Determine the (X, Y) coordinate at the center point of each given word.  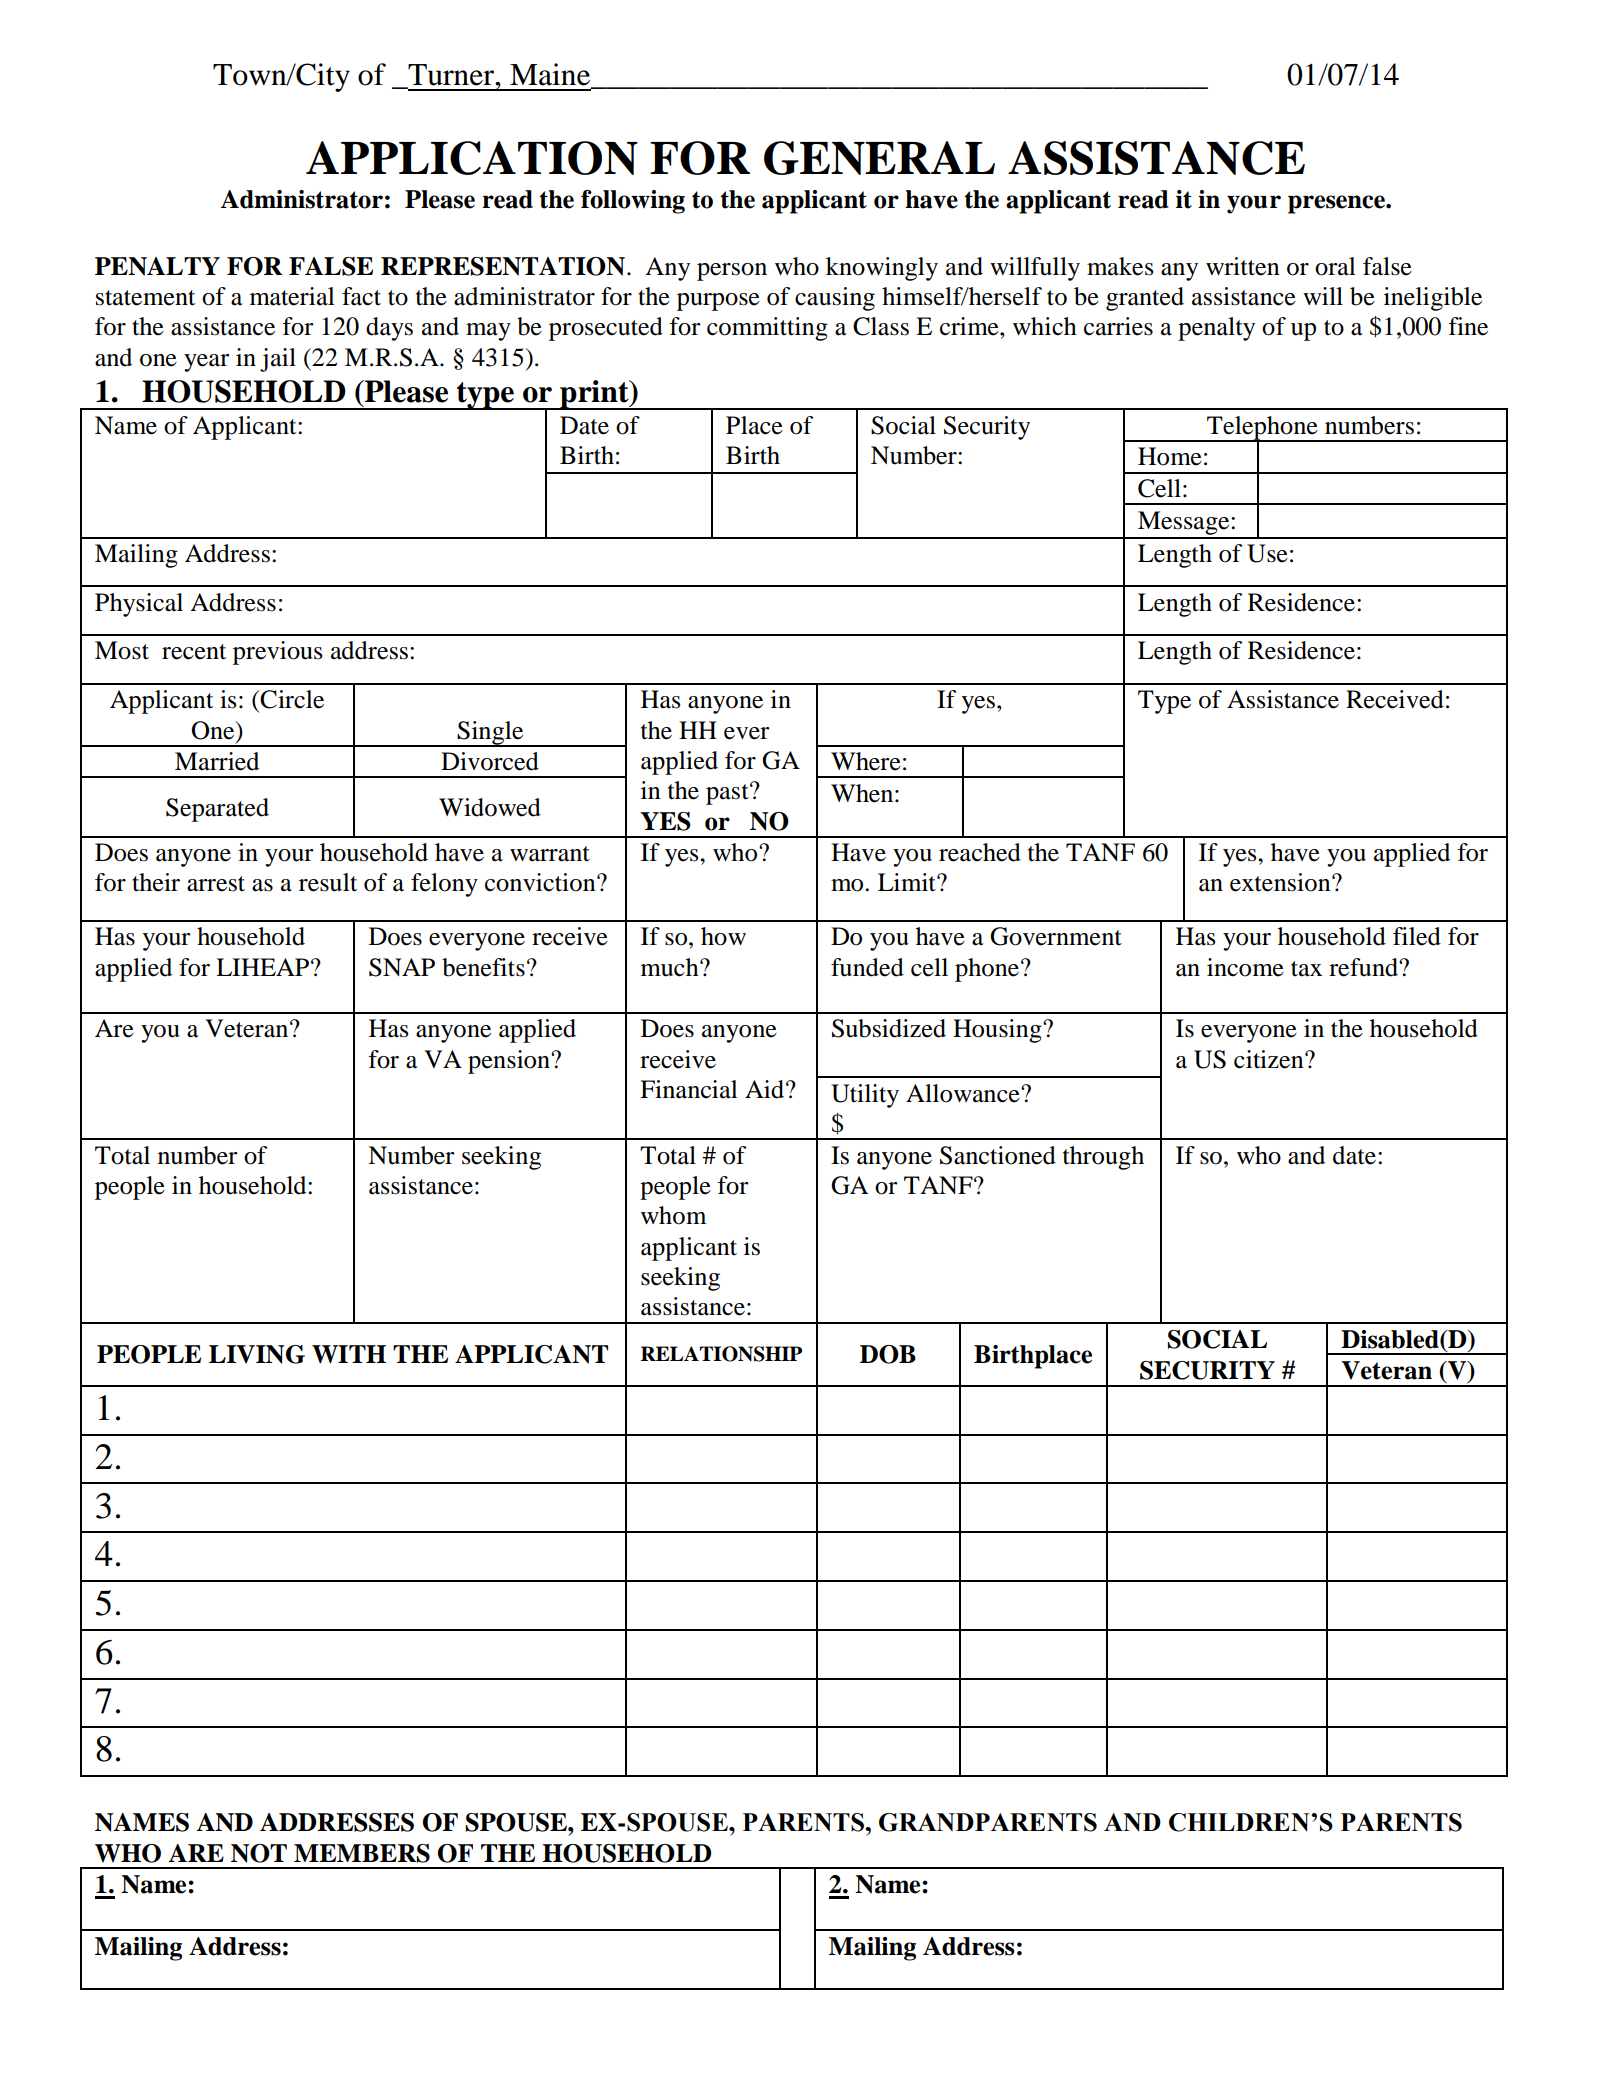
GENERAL (879, 158)
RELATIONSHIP (721, 1354)
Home (1170, 456)
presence (1337, 204)
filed (1417, 936)
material (292, 296)
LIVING (257, 1354)
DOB (888, 1354)
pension (510, 1062)
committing (767, 329)
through (1103, 1158)
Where (866, 761)
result (328, 882)
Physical (139, 605)
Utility (865, 1096)
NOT (259, 1853)
